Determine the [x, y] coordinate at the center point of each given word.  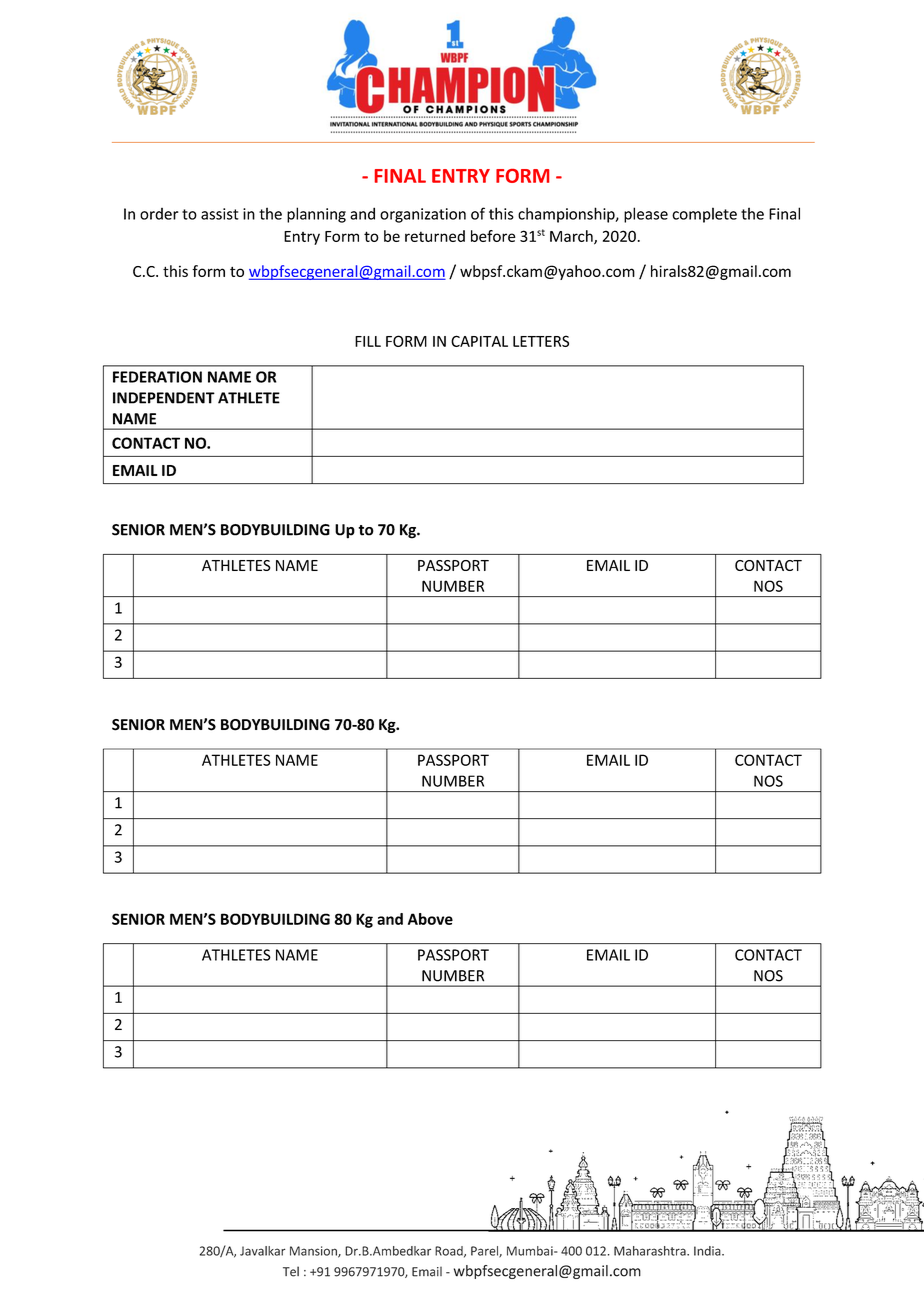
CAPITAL [479, 341]
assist [220, 214]
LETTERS [541, 341]
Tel [291, 1271]
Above [430, 919]
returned [435, 236]
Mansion [314, 1252]
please [646, 215]
